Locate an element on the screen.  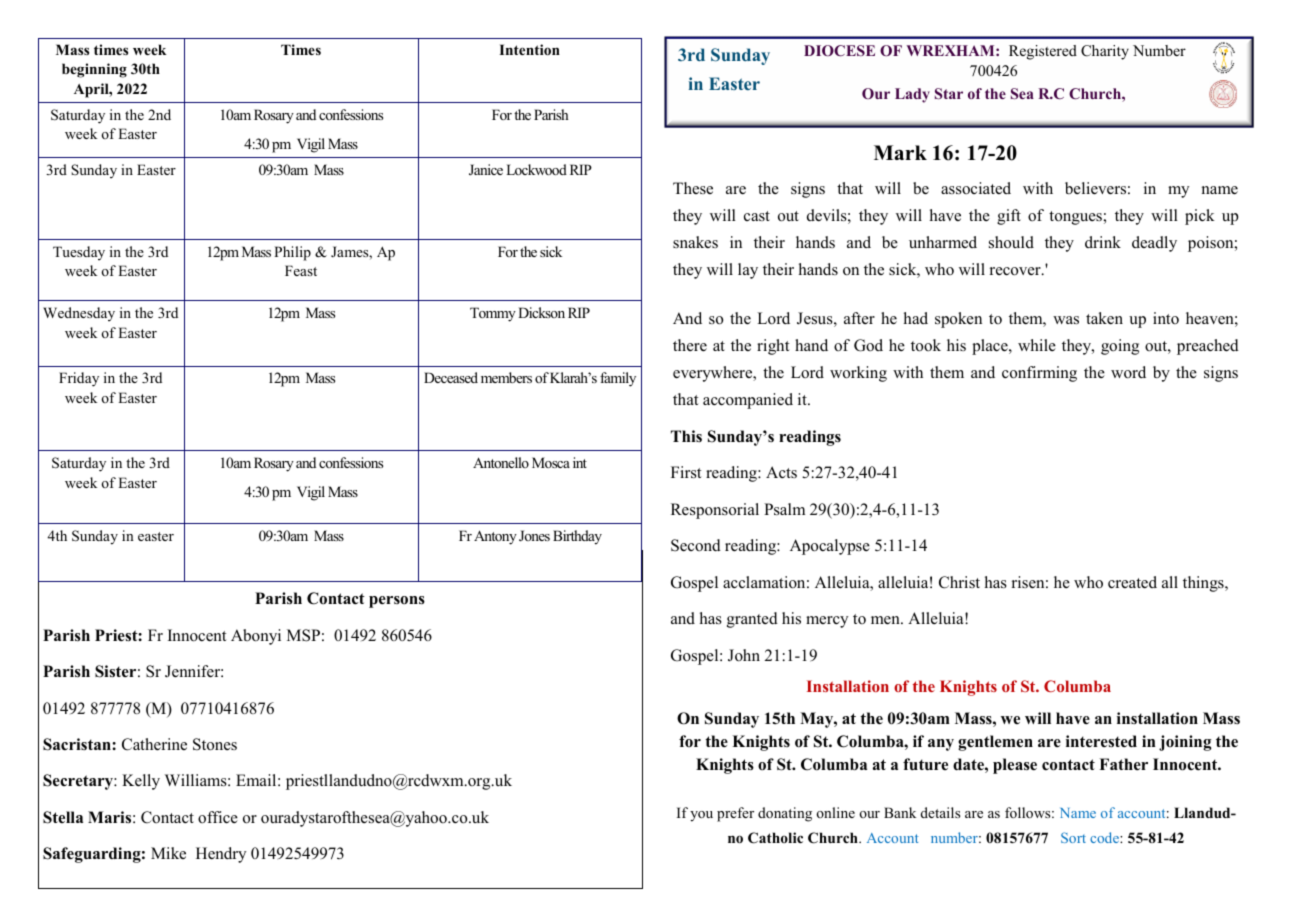
beginning is located at coordinates (94, 70).
